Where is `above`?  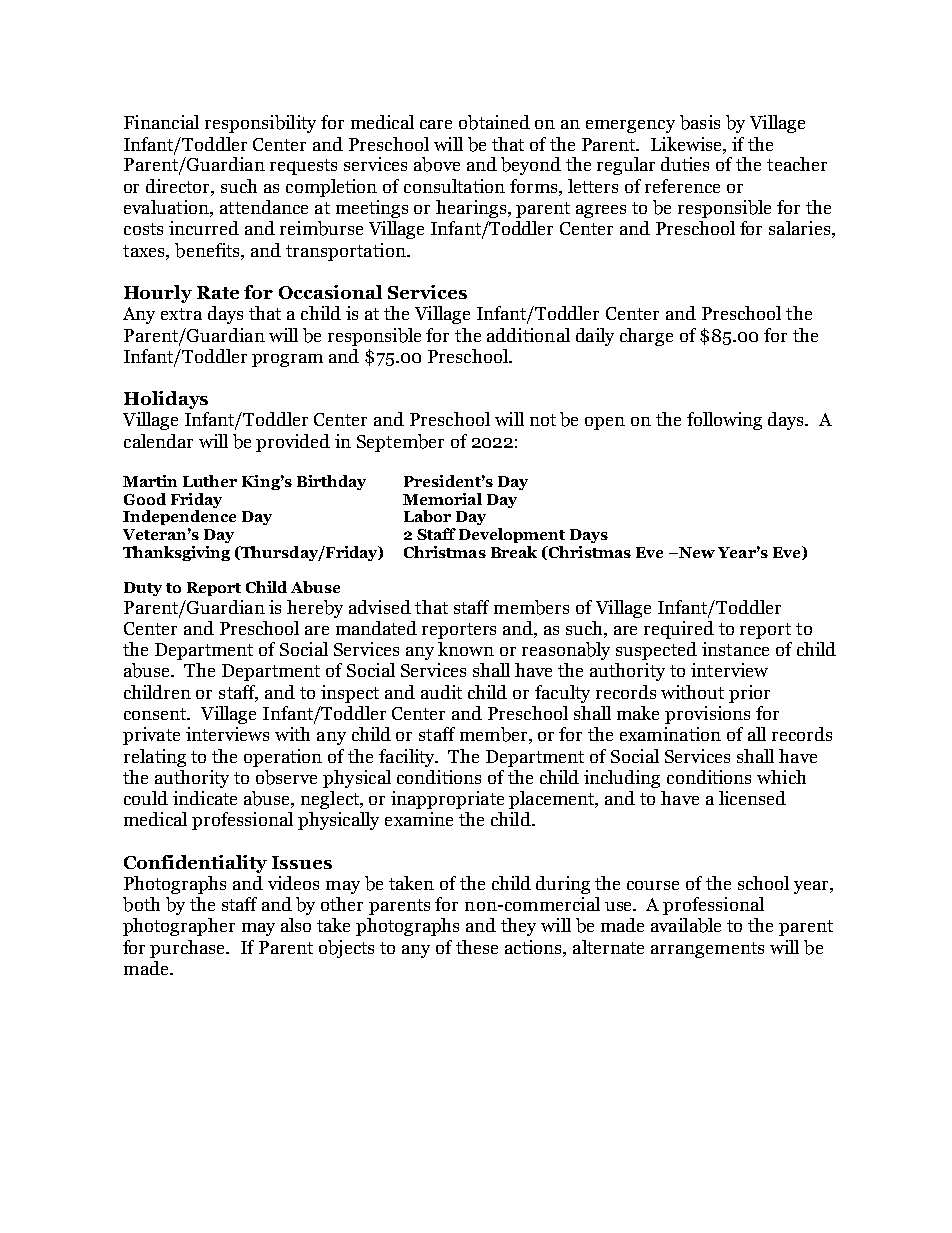 above is located at coordinates (437, 164).
